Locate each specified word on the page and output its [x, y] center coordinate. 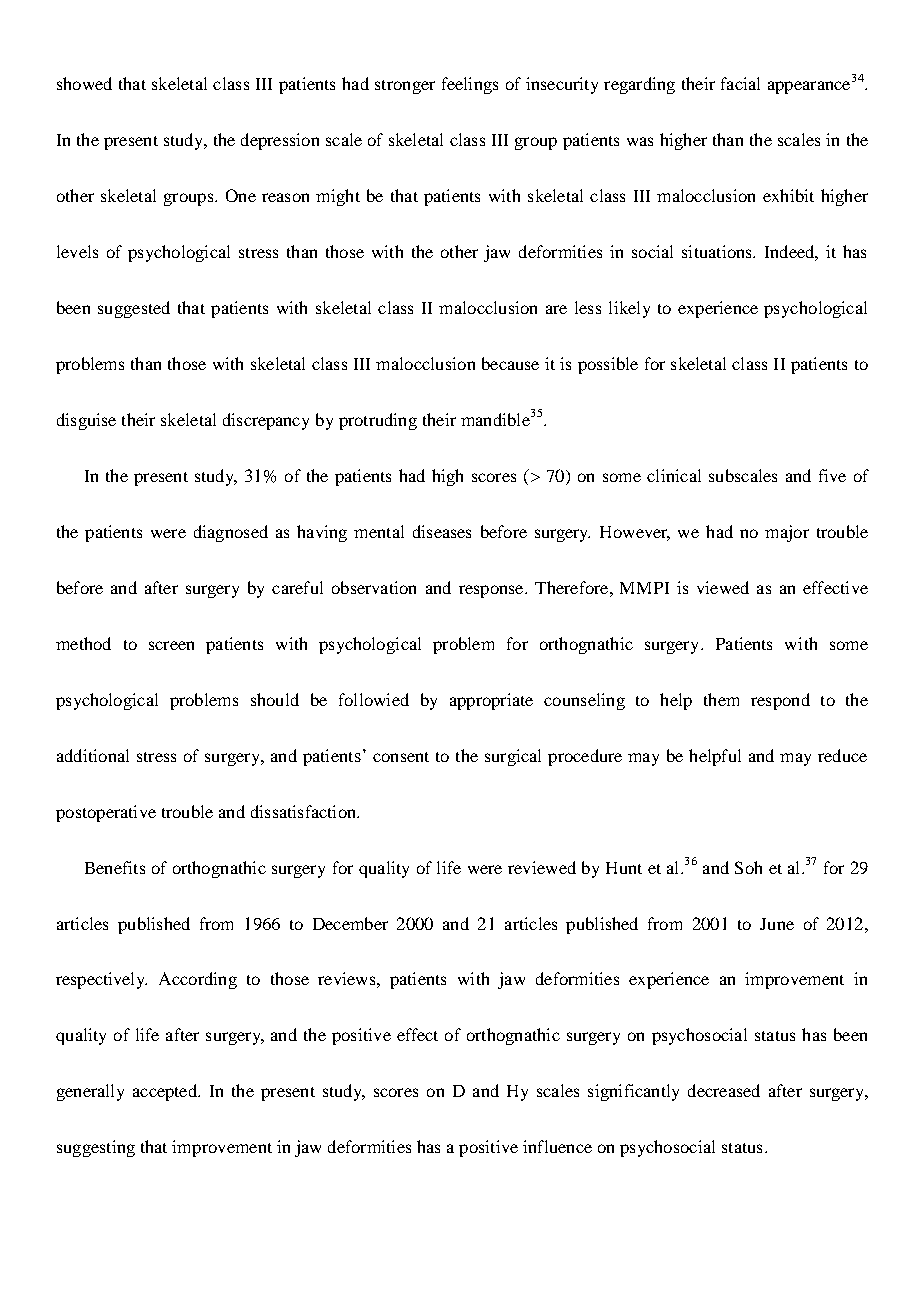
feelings [470, 85]
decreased [724, 1090]
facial [740, 83]
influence [557, 1146]
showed [84, 83]
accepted [166, 1092]
